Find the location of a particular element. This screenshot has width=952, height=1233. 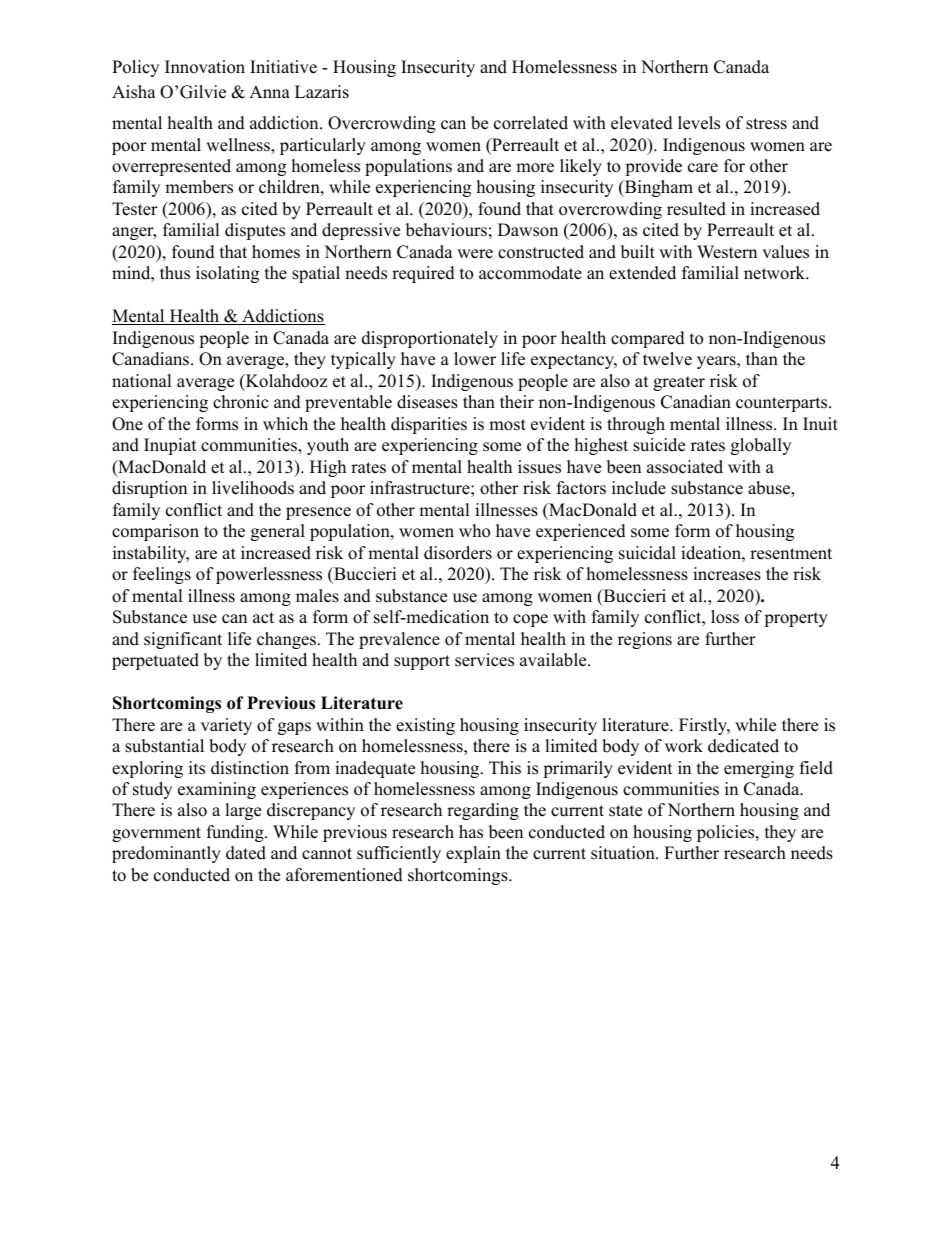

national is located at coordinates (142, 381).
